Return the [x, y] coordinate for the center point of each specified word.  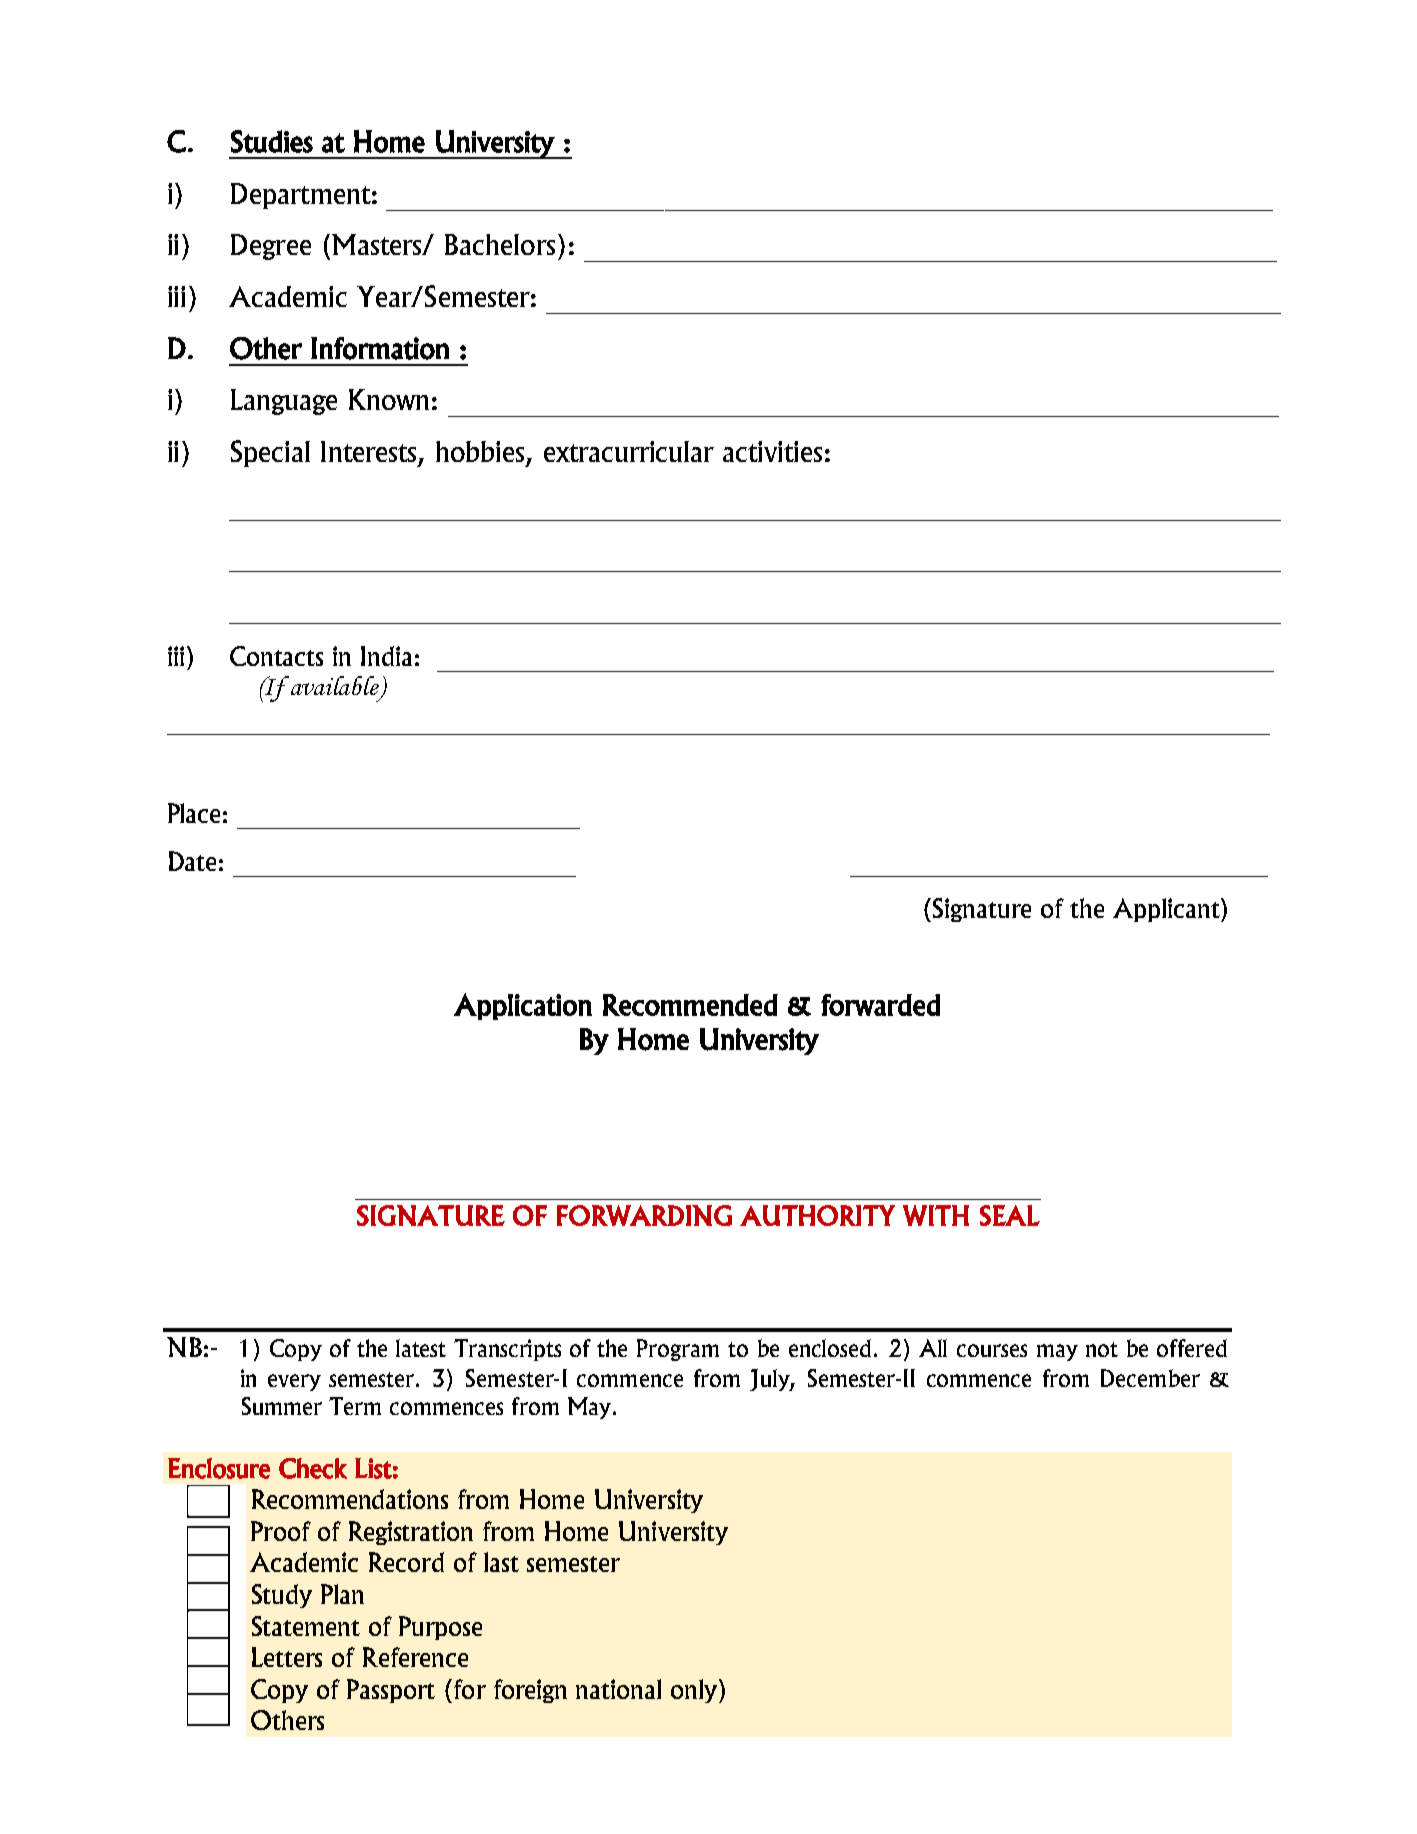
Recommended [690, 1005]
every [294, 1382]
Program [678, 1350]
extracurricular [629, 451]
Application [523, 1006]
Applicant [1167, 910]
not [1102, 1349]
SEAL [1010, 1215]
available [336, 687]
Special [270, 453]
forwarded [880, 1005]
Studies [272, 141]
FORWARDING [644, 1215]
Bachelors [500, 244]
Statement [306, 1626]
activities [772, 451]
